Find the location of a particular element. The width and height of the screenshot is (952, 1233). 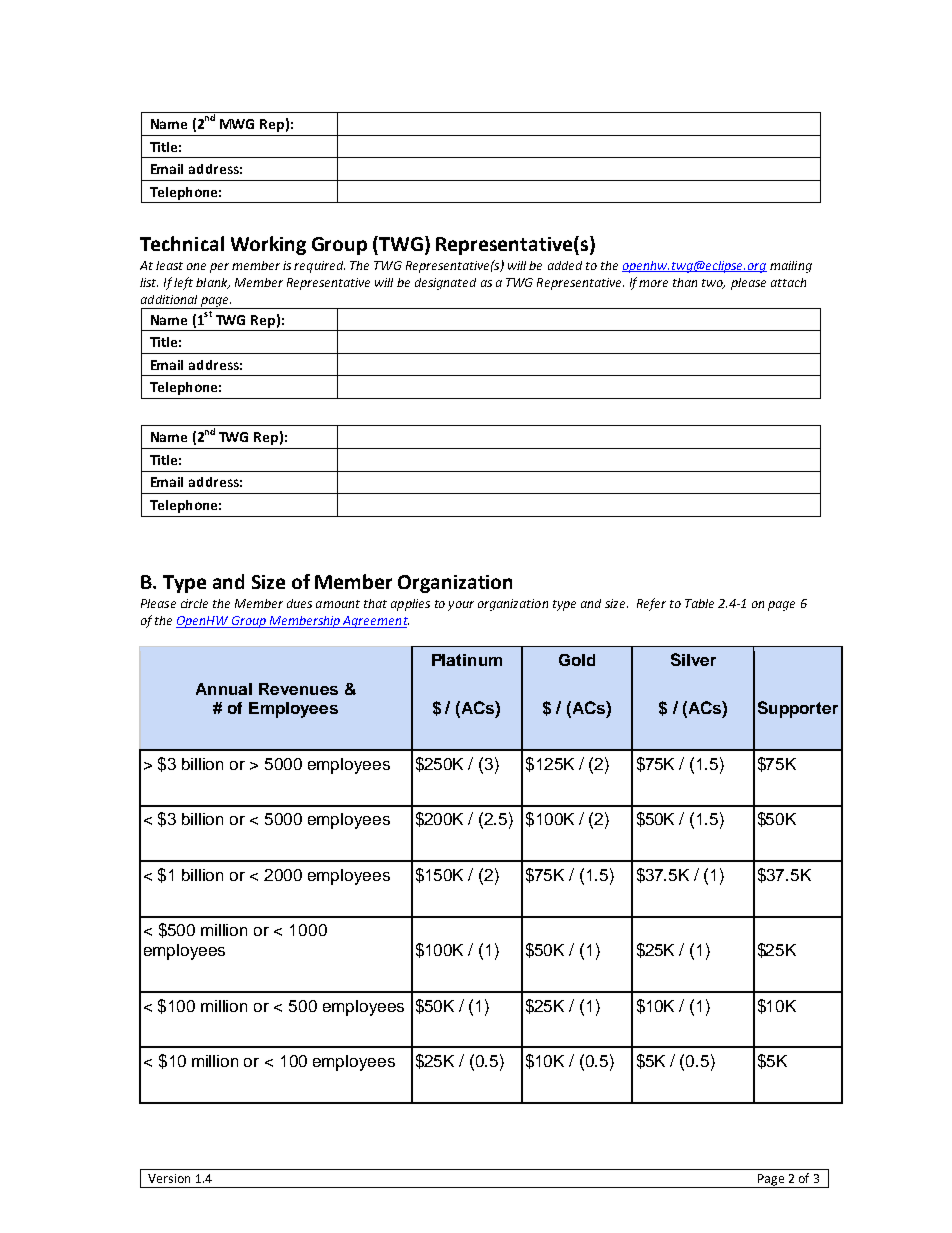

Platinum is located at coordinates (467, 660).
